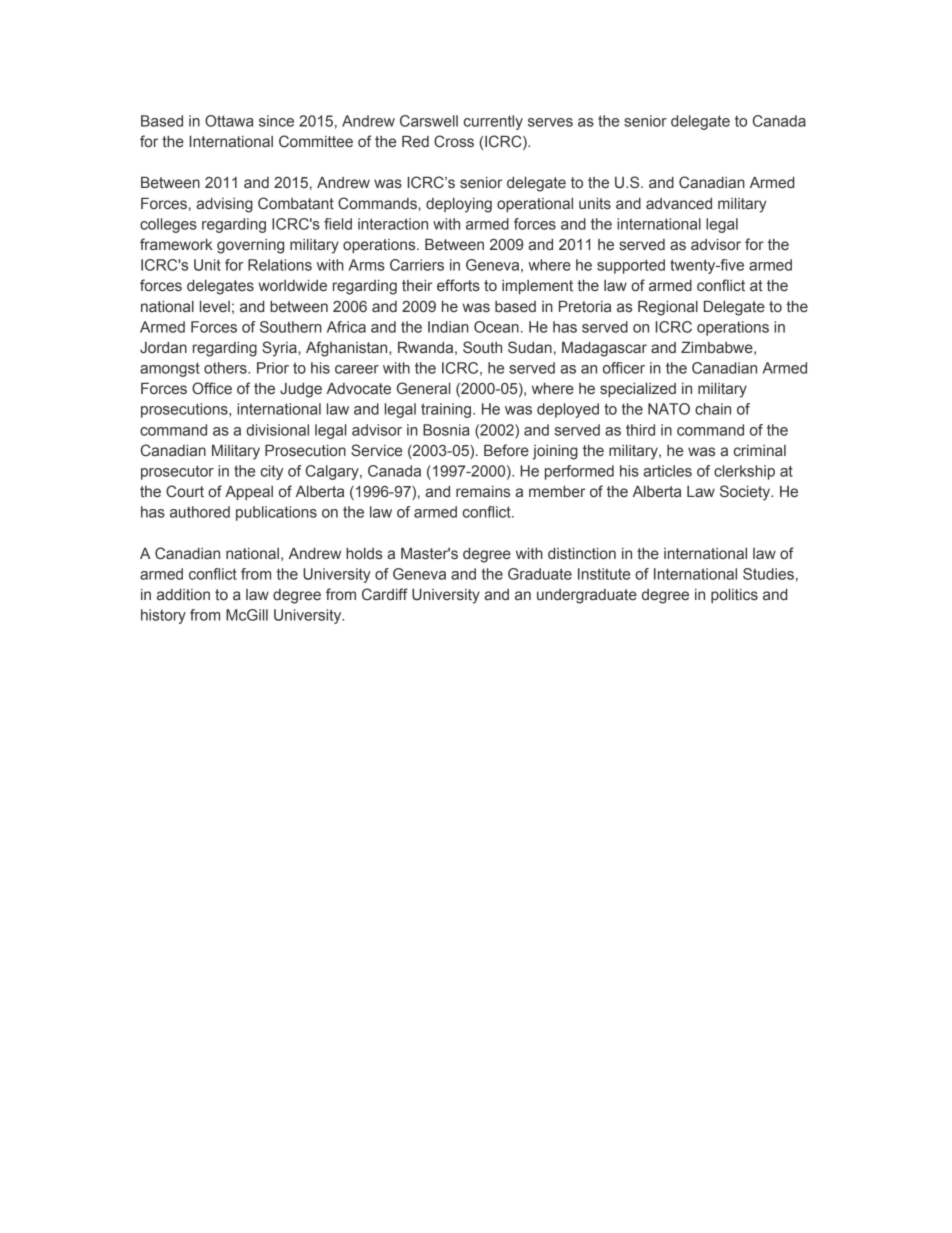 This image has height=1233, width=952. What do you see at coordinates (668, 308) in the image?
I see `Regional` at bounding box center [668, 308].
